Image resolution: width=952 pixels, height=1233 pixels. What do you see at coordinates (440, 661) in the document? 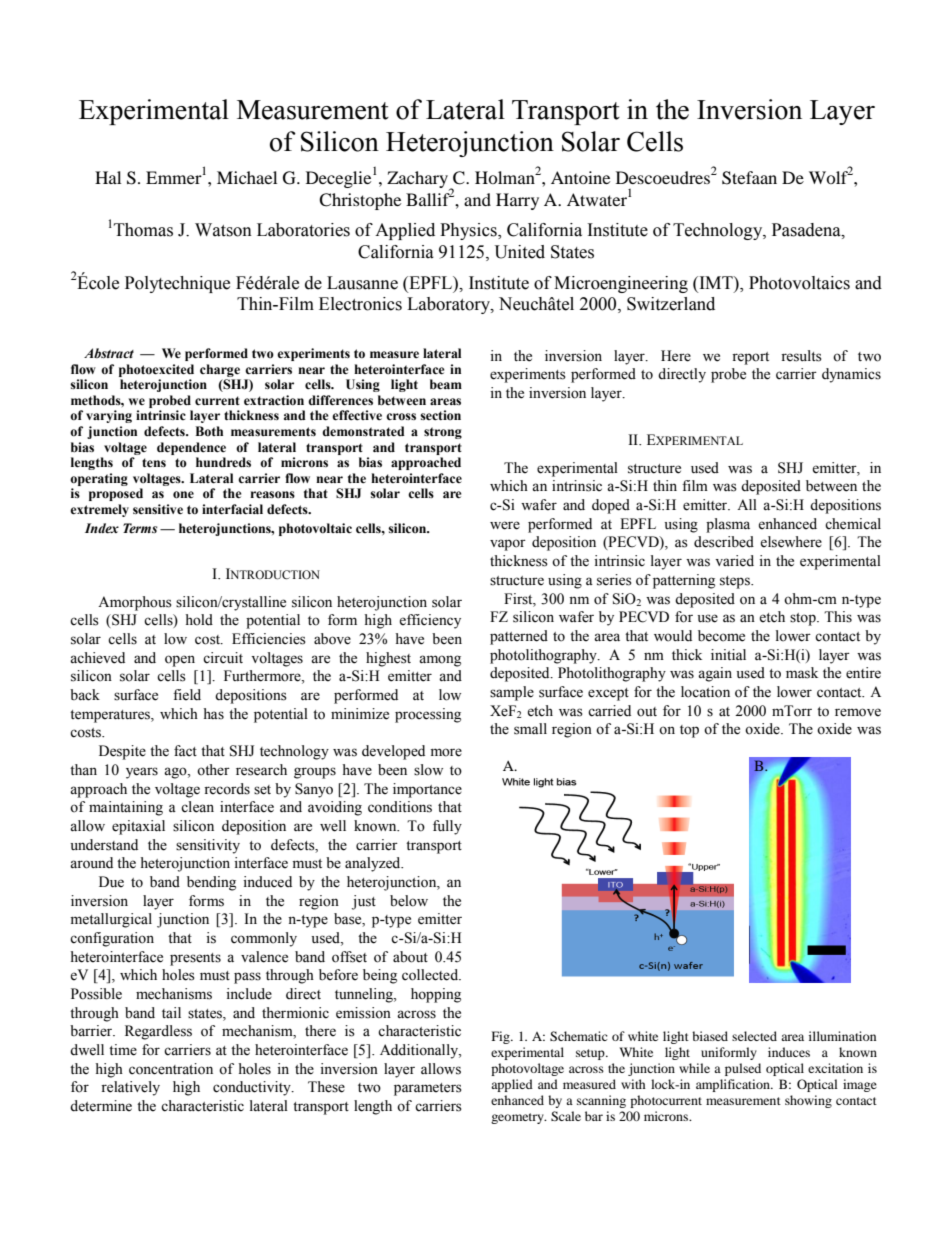
I see `among` at bounding box center [440, 661].
